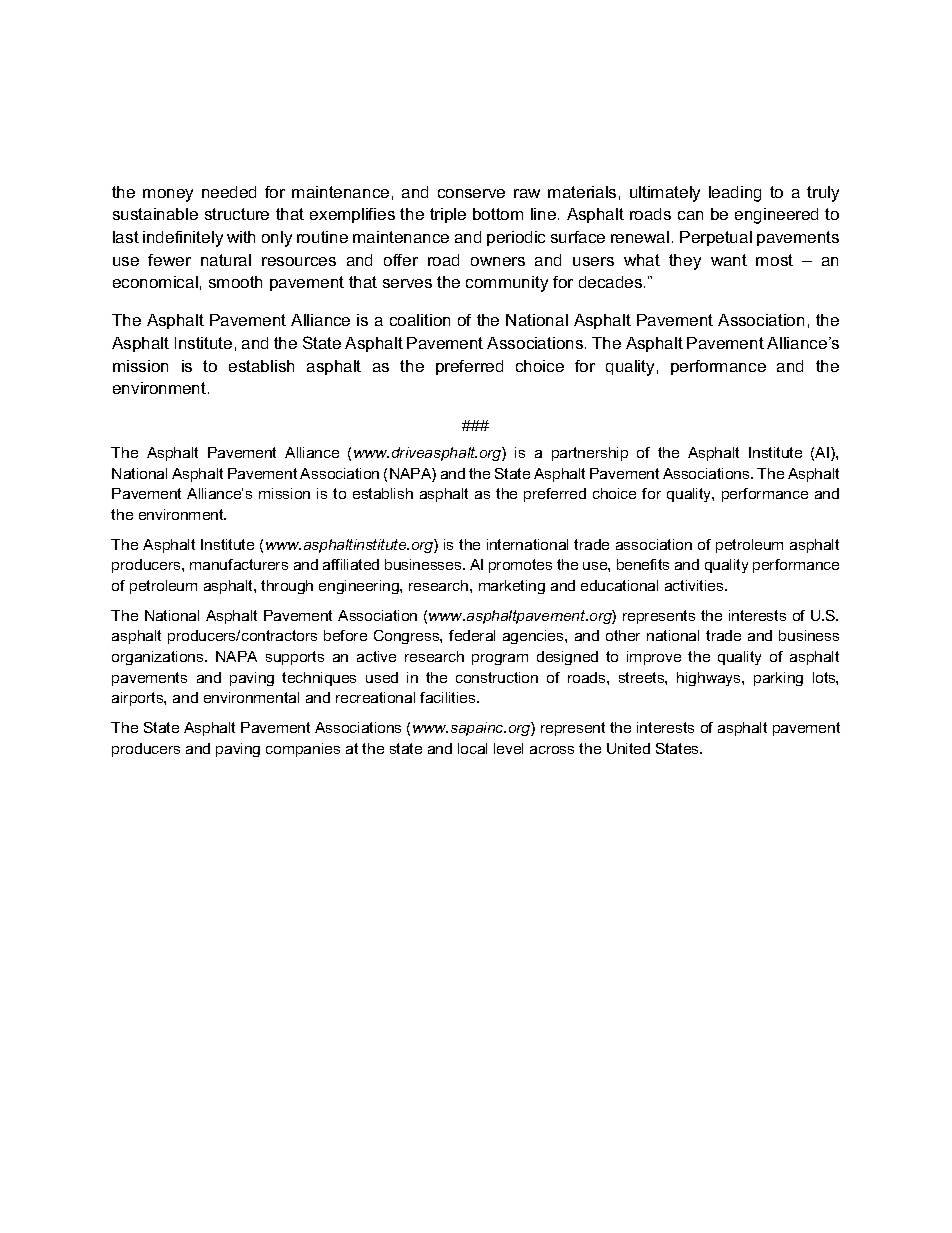 The width and height of the screenshot is (952, 1233). Describe the element at coordinates (735, 194) in the screenshot. I see `leading` at that location.
